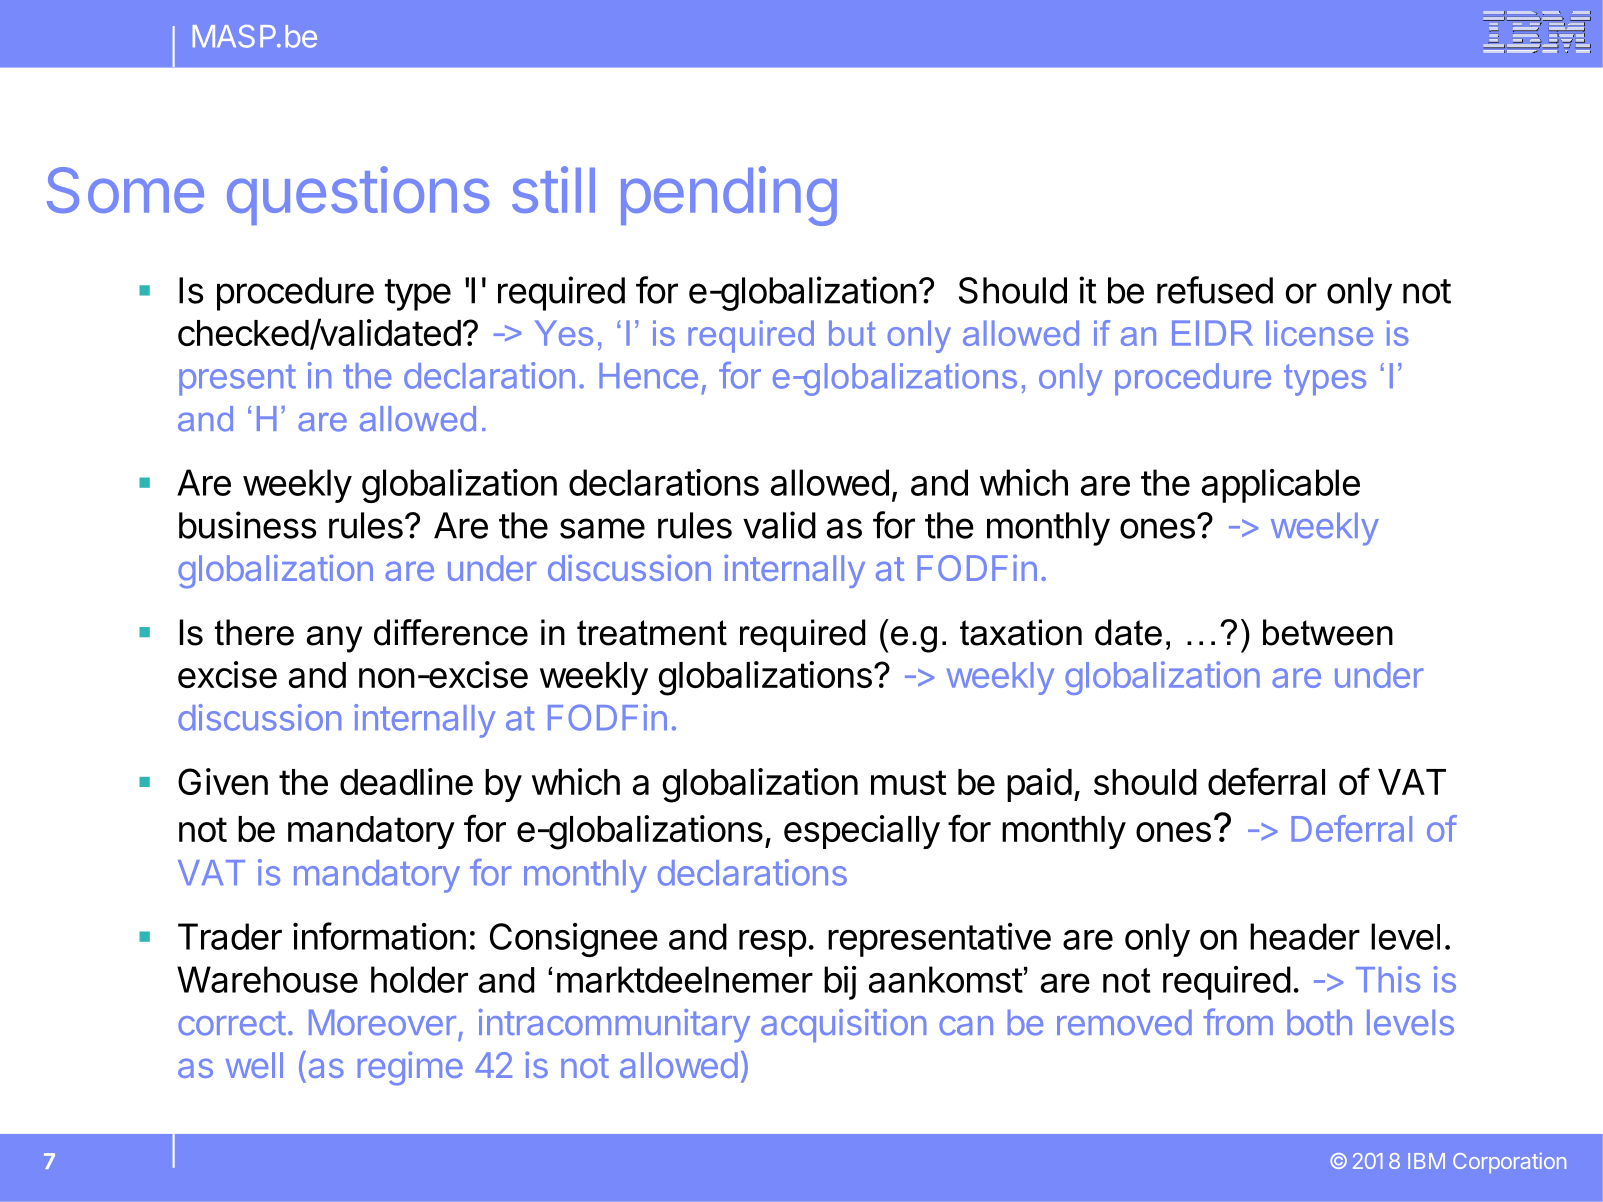  Describe the element at coordinates (334, 639) in the image. I see `any` at that location.
